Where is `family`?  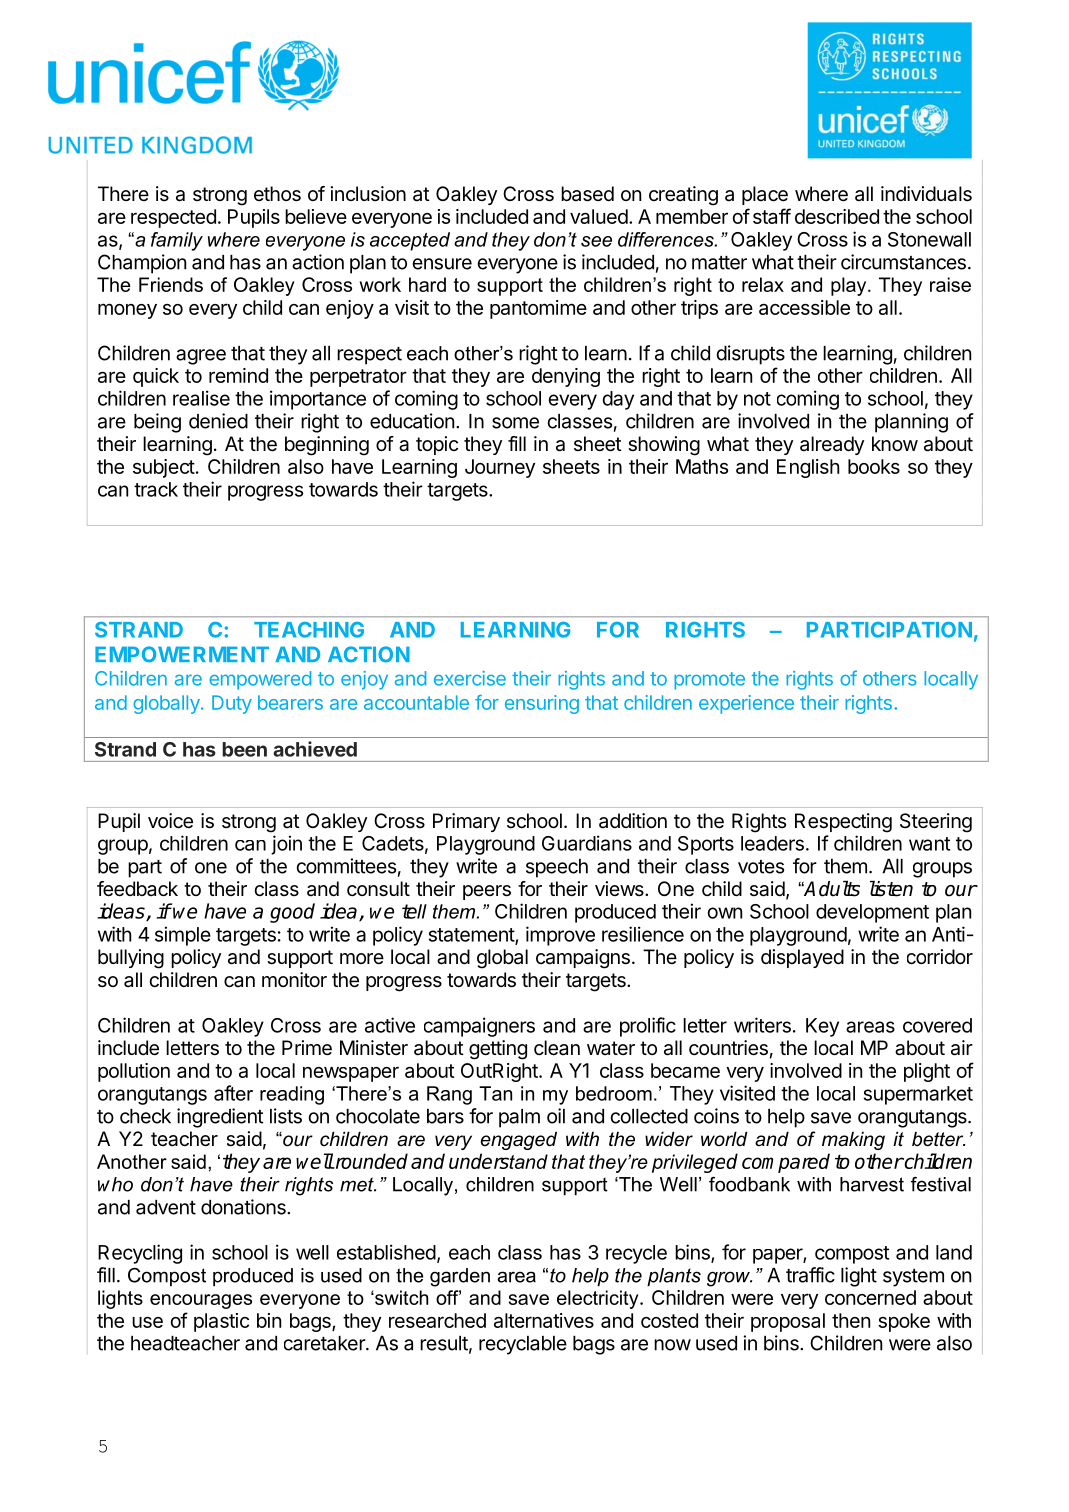
family is located at coordinates (177, 241).
